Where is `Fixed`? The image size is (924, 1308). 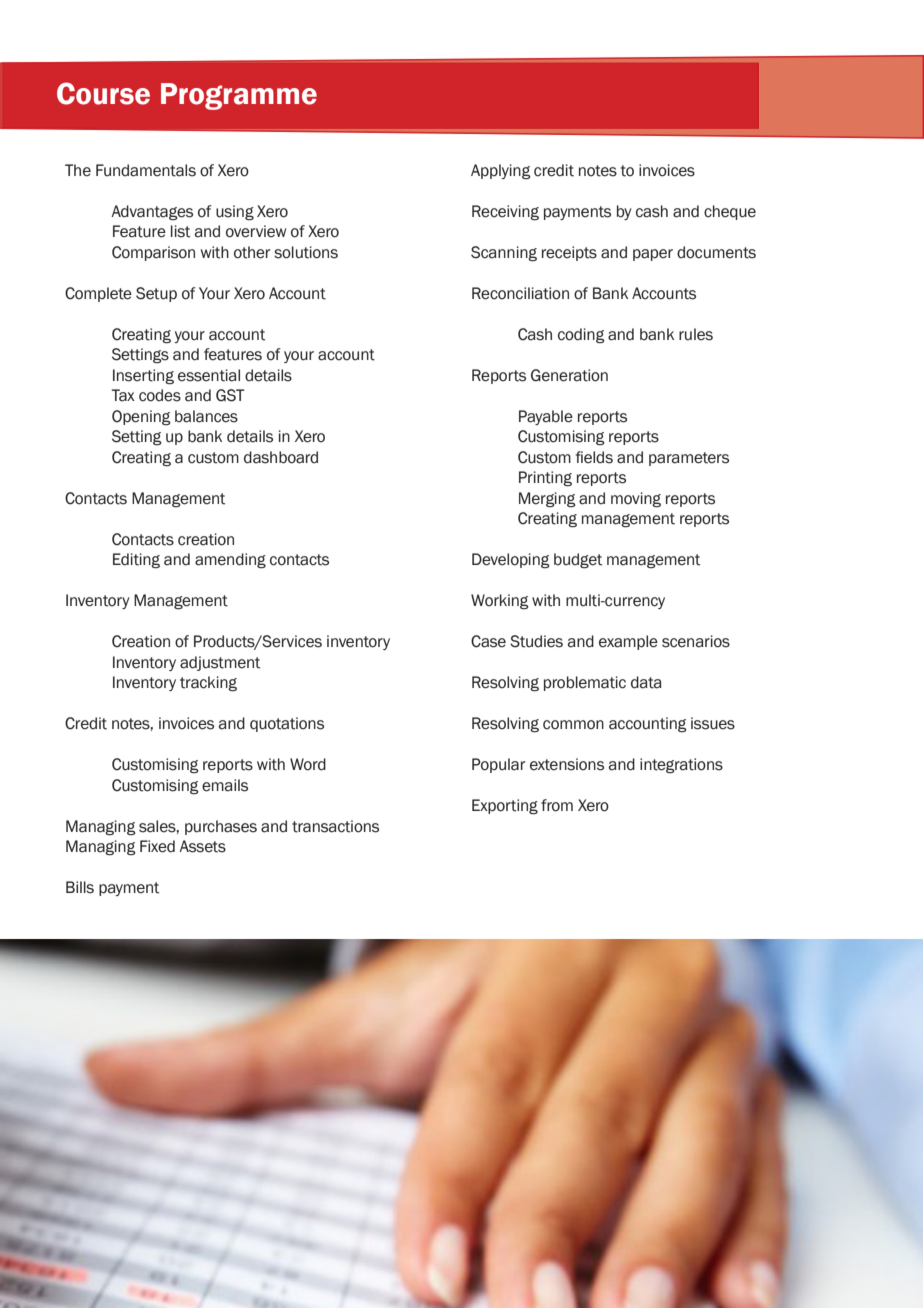 Fixed is located at coordinates (157, 846).
